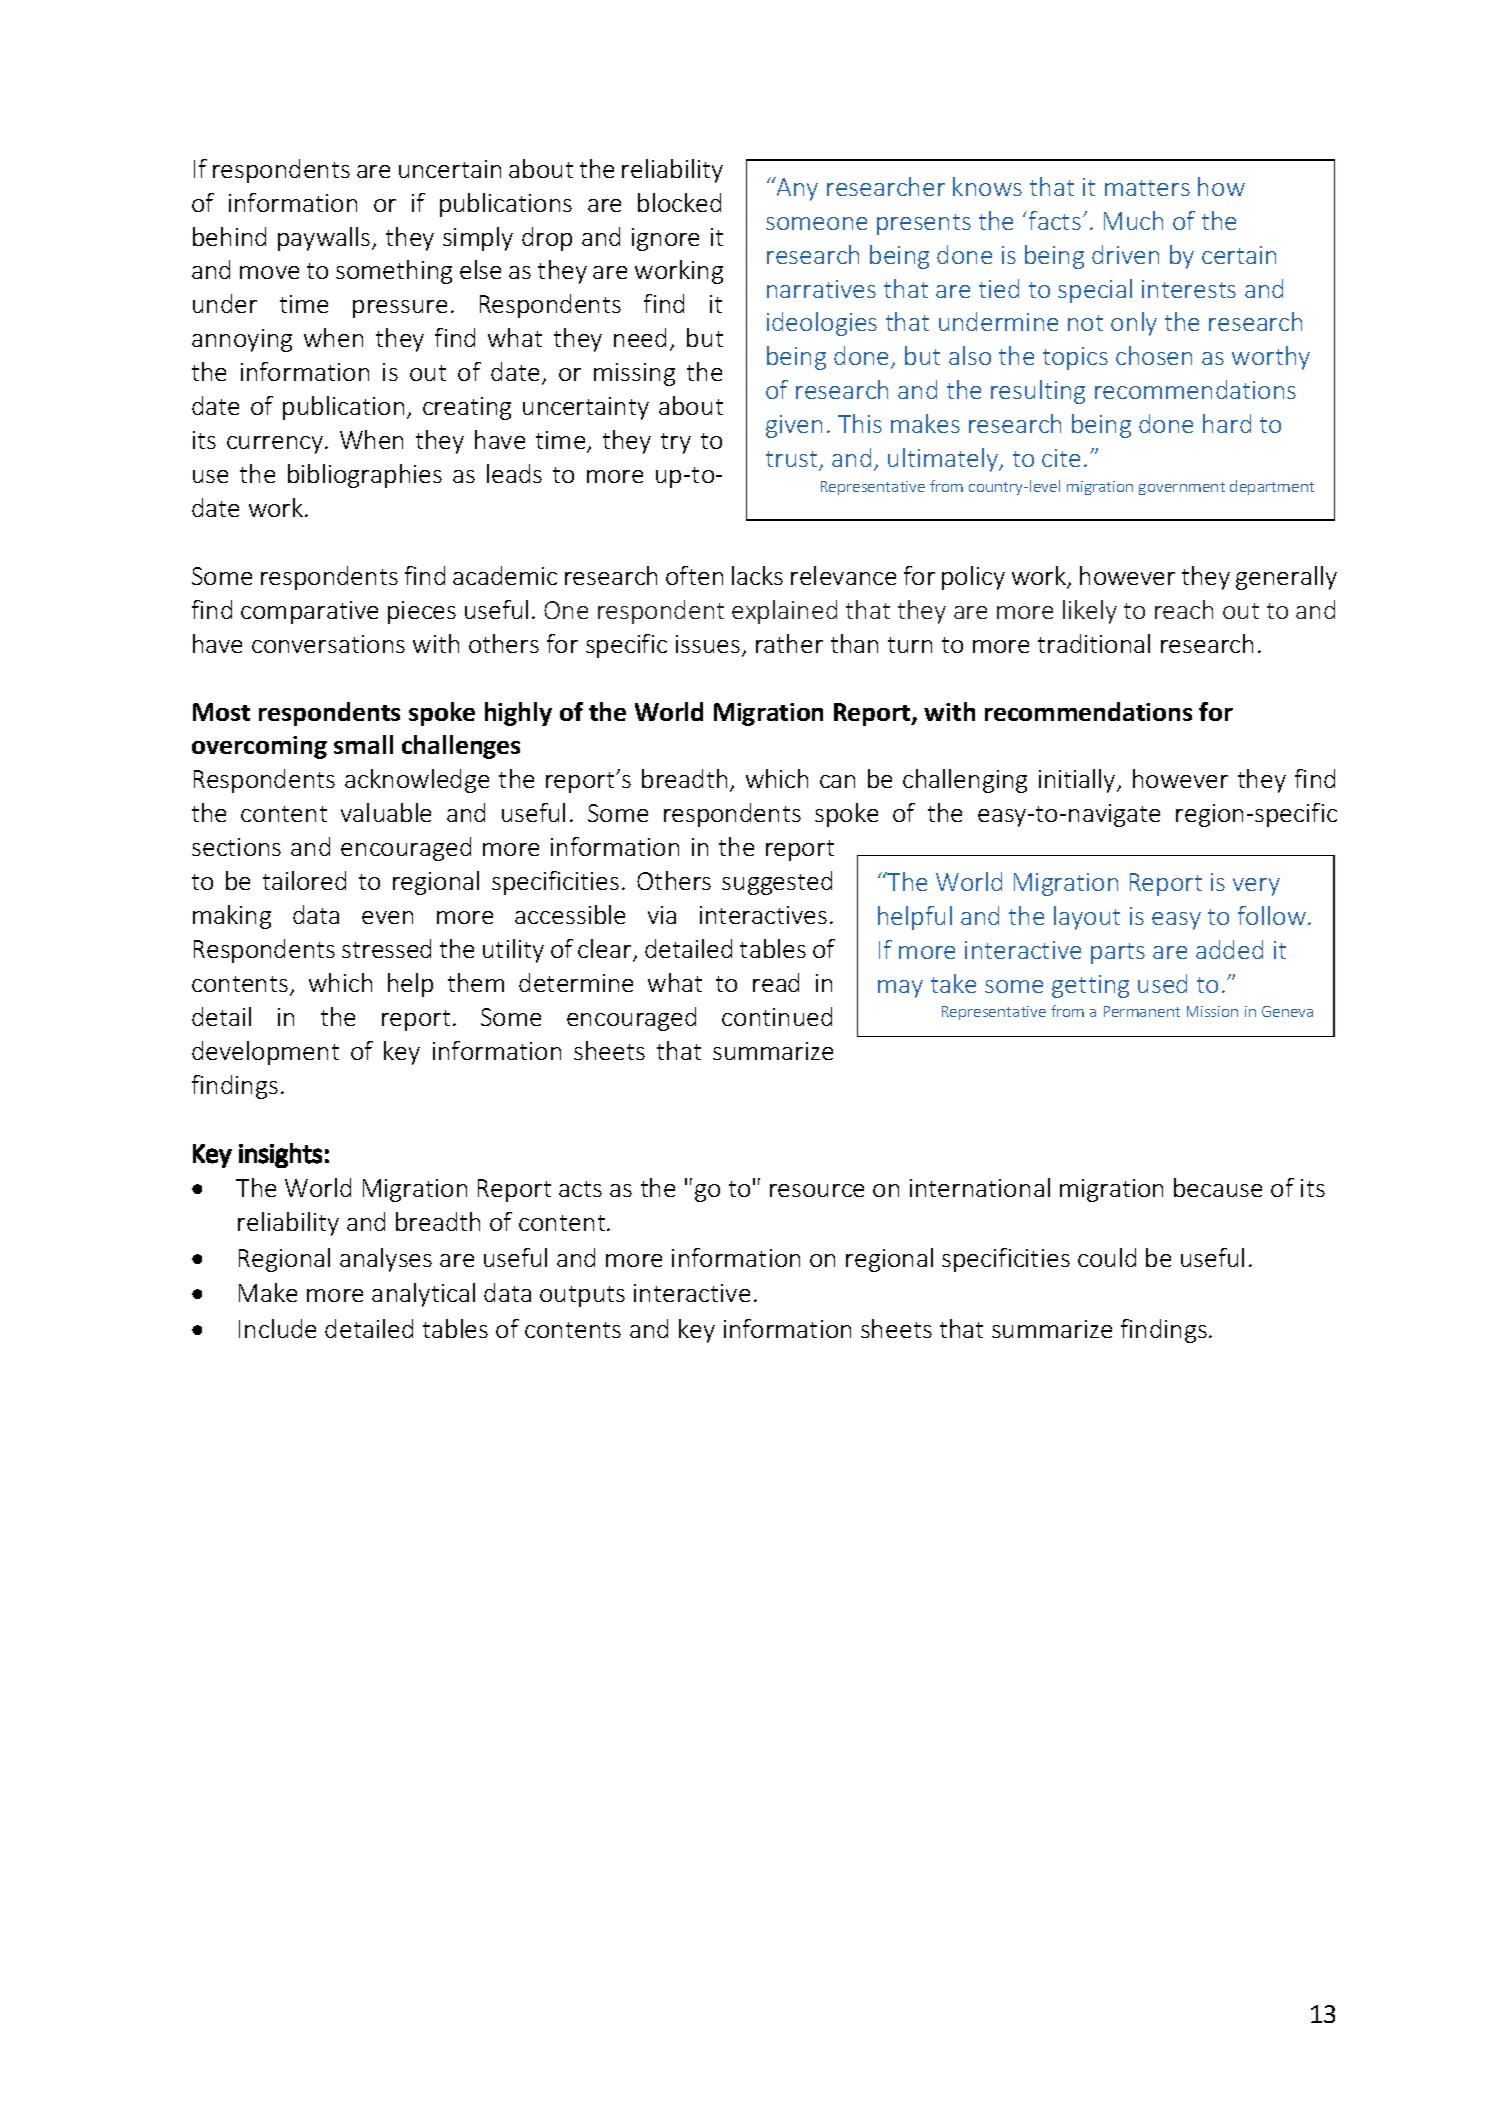  I want to click on analyses, so click(386, 1260).
